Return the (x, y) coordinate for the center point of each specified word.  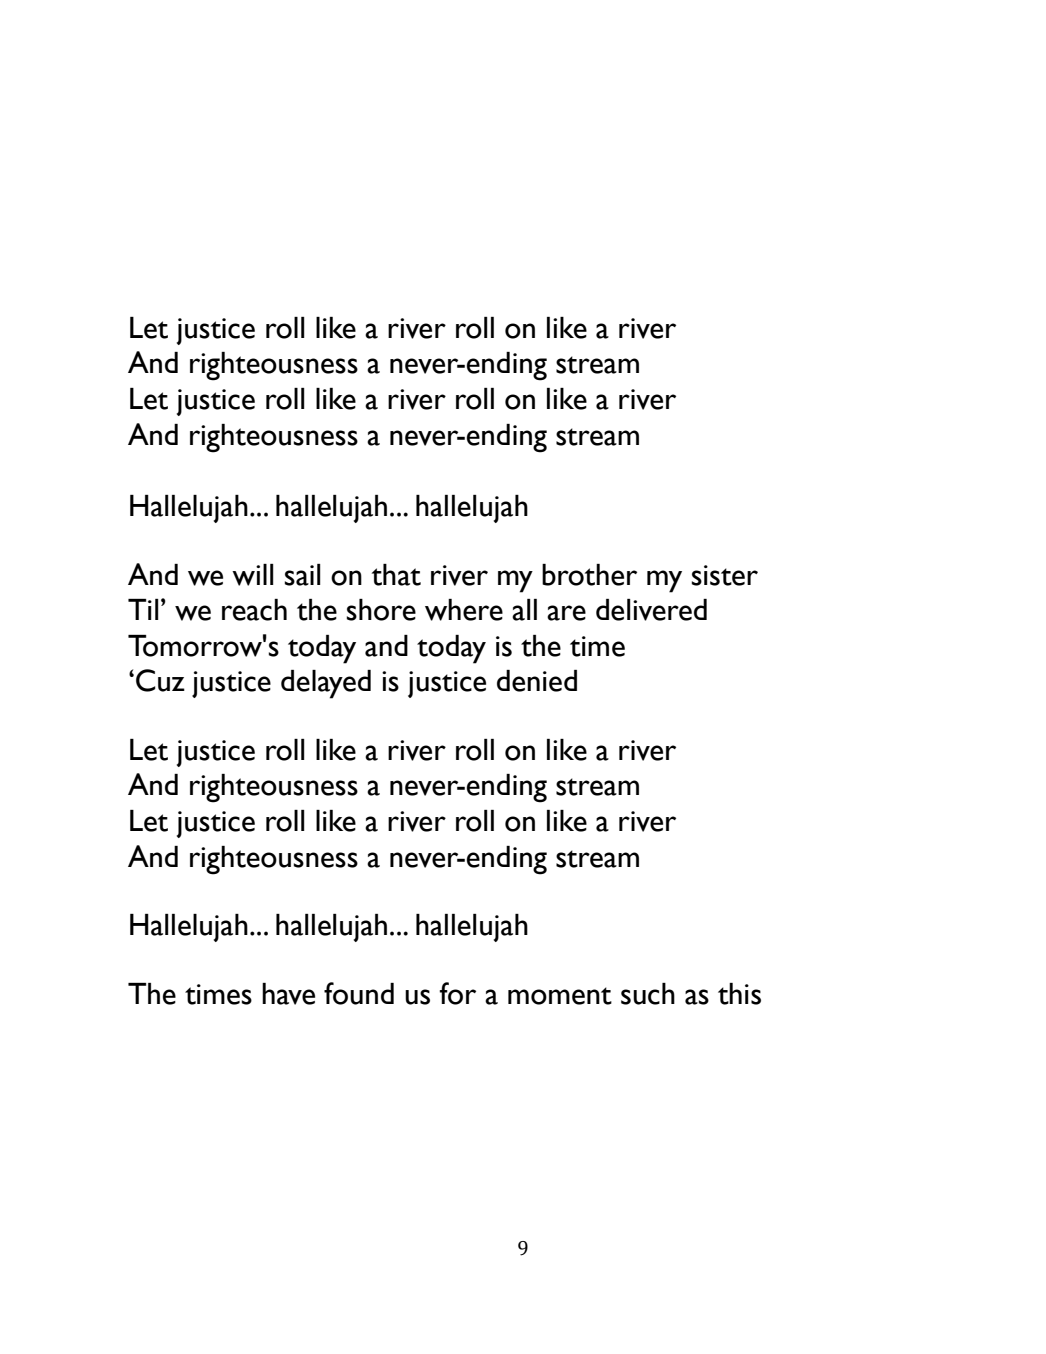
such (648, 994)
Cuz (160, 680)
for (457, 993)
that (396, 575)
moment (560, 996)
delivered (651, 610)
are (566, 613)
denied (537, 681)
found (359, 993)
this (739, 994)
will (253, 575)
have (288, 994)
